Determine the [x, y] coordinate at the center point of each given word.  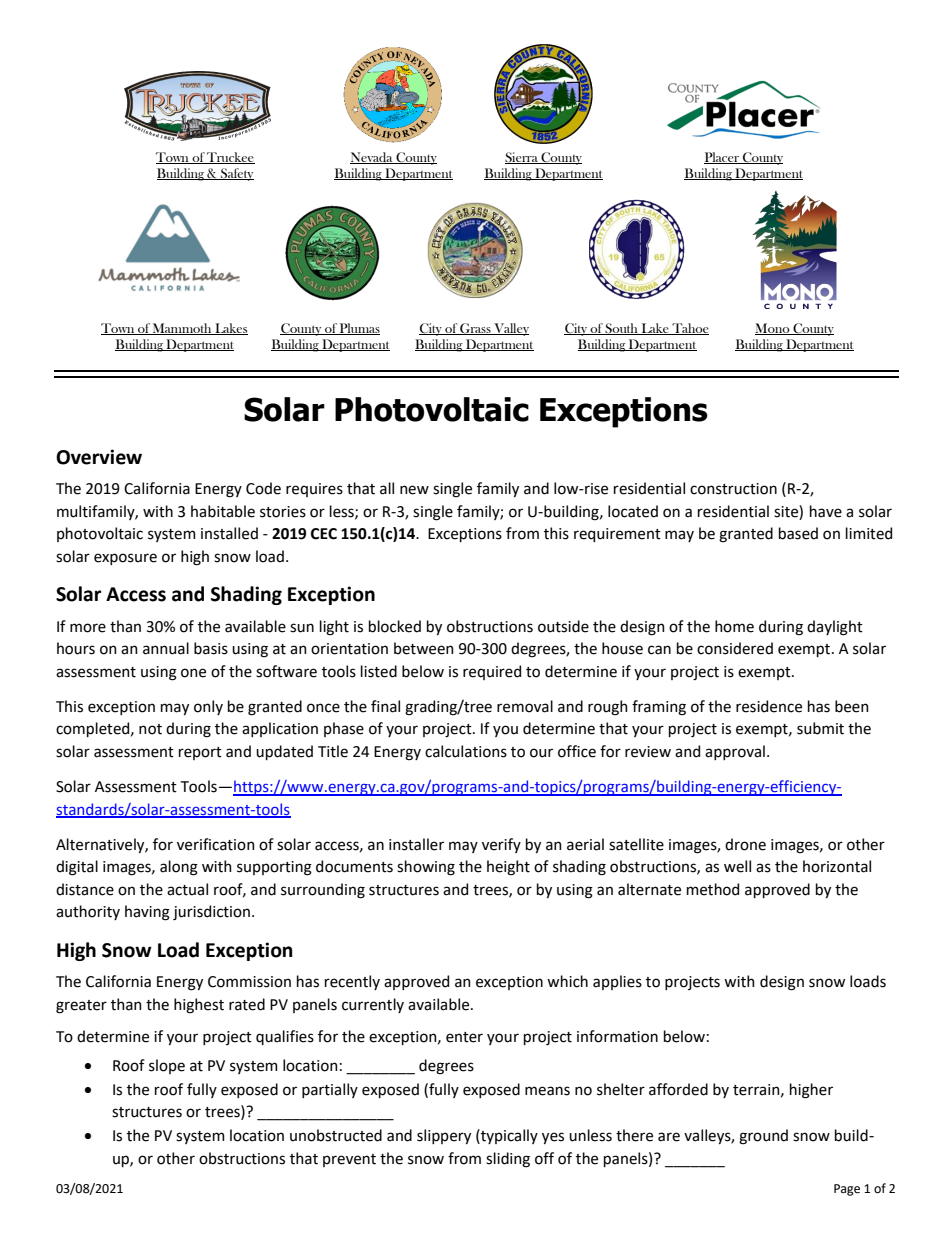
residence [769, 706]
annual [166, 648]
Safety [236, 174]
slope [167, 1066]
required [492, 672]
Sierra [522, 158]
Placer [722, 158]
